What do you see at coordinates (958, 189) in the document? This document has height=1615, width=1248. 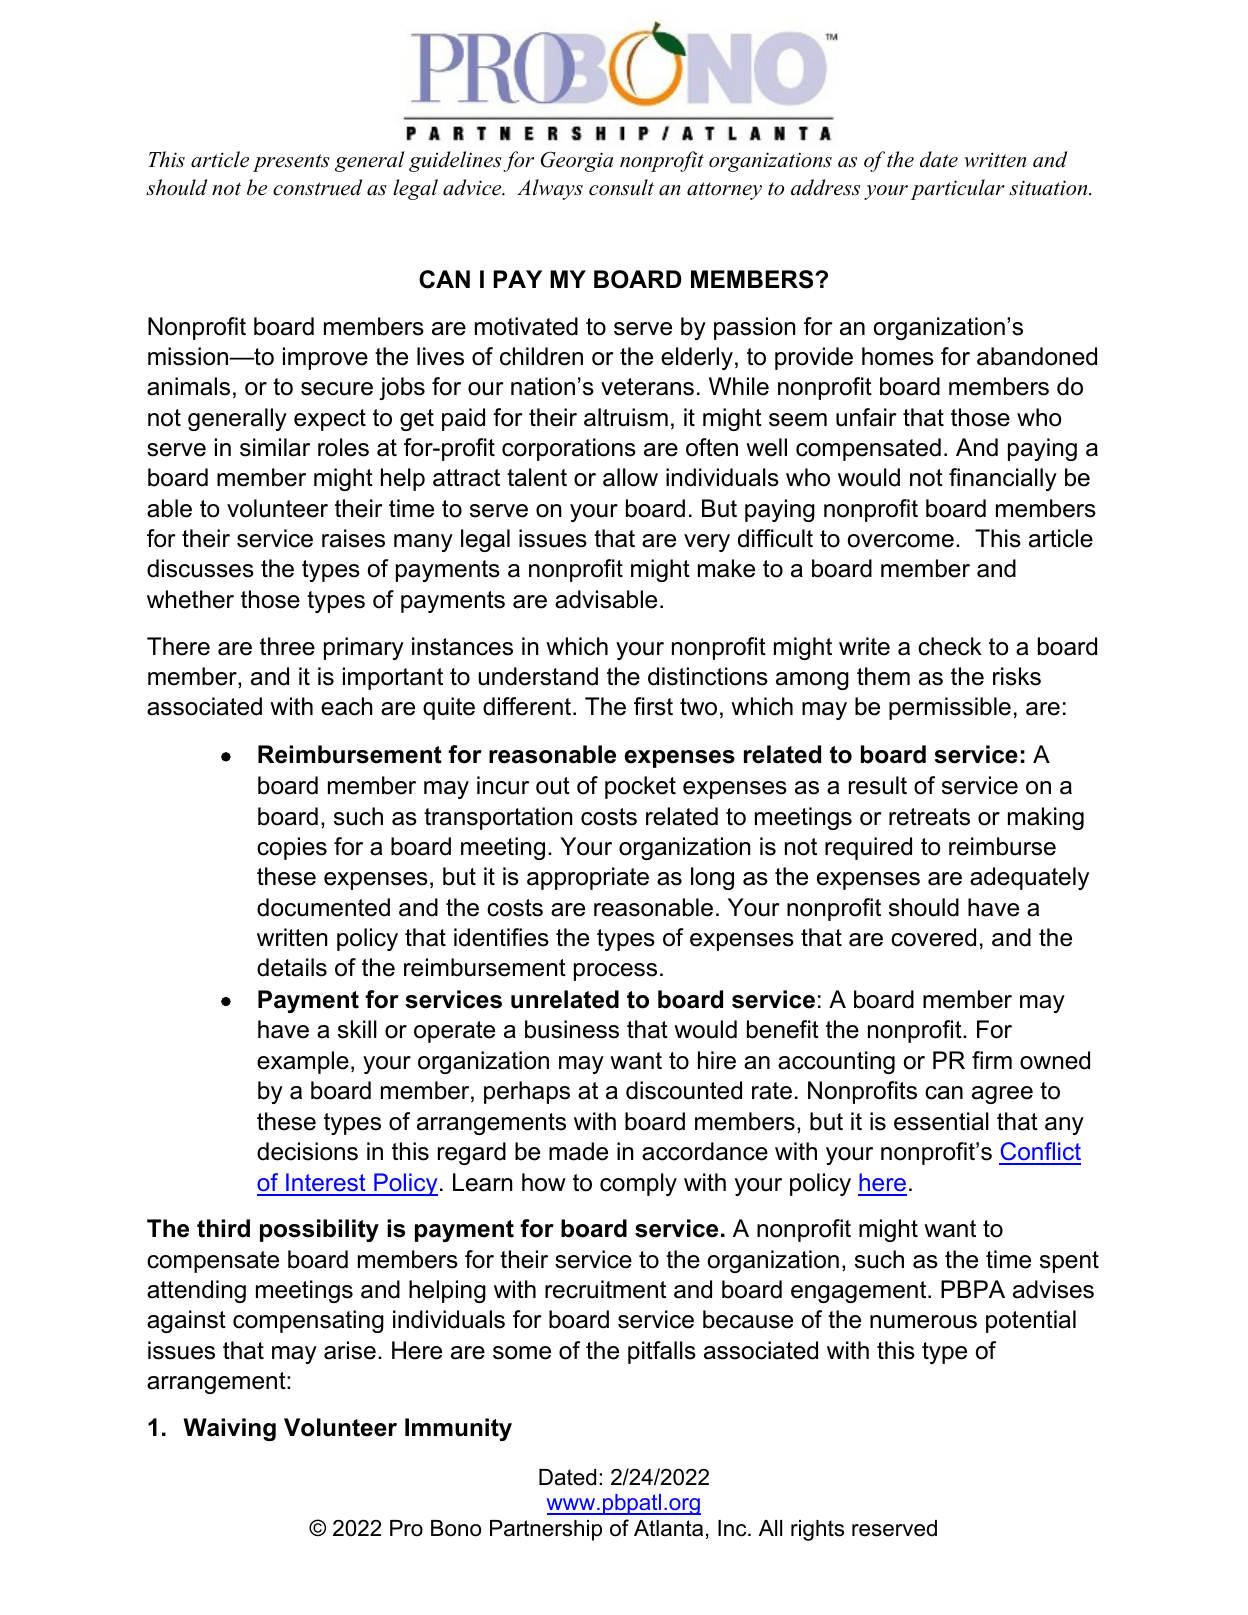 I see `particular` at bounding box center [958, 189].
